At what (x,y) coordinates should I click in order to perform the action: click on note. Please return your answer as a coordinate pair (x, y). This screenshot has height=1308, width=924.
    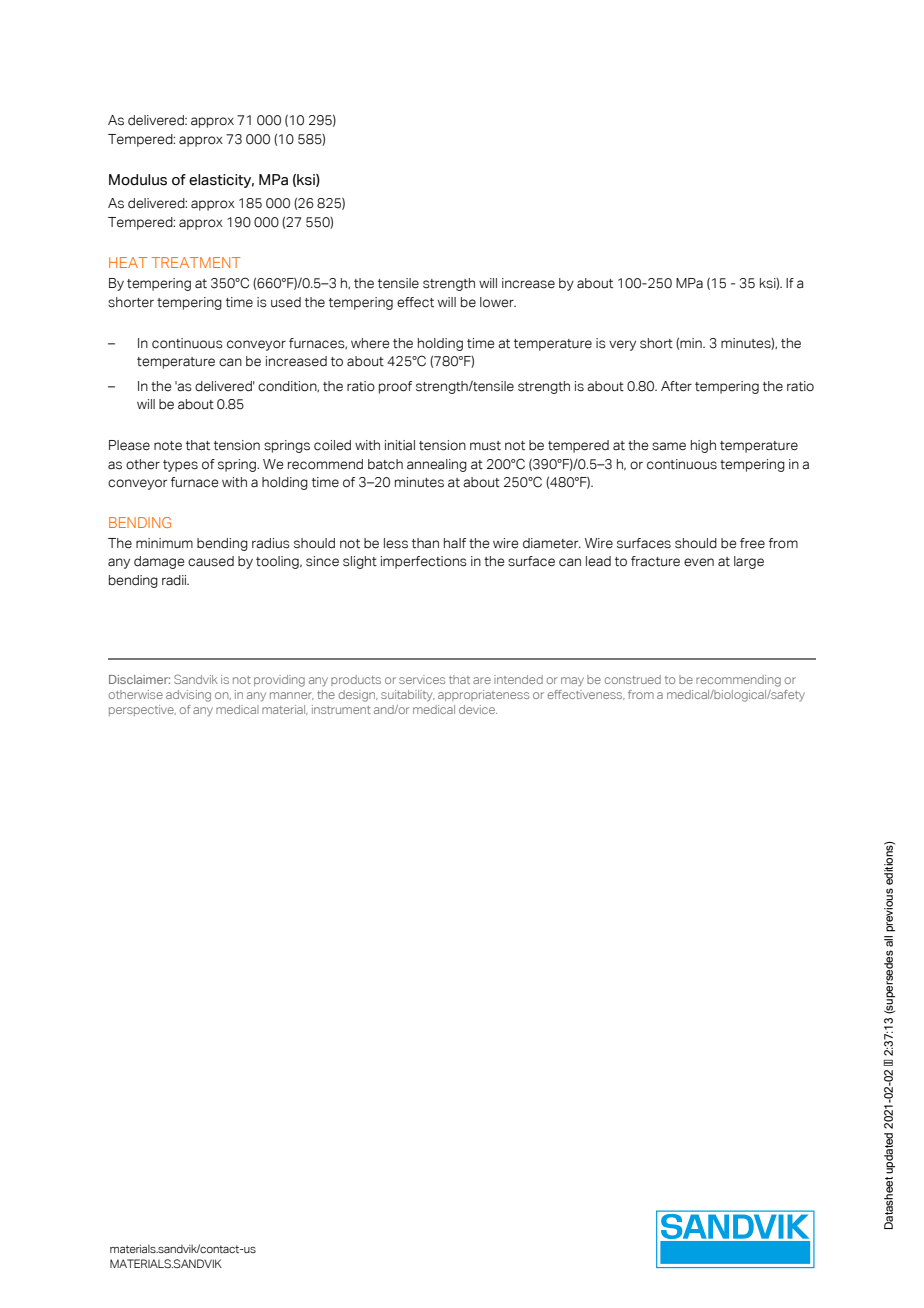
    Looking at the image, I should click on (168, 446).
